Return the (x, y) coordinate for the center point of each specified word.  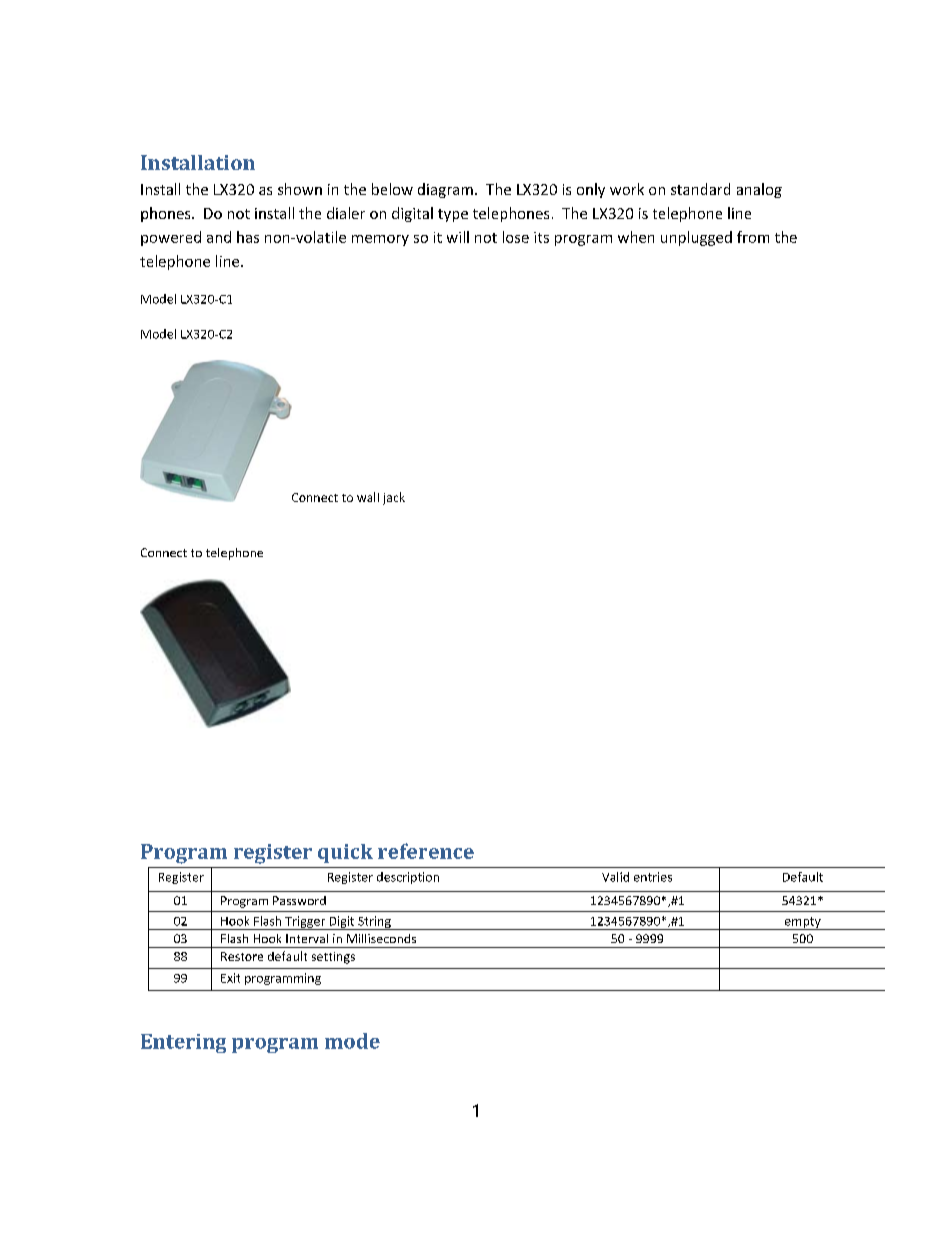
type (453, 215)
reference (426, 851)
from (753, 237)
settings (333, 958)
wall (368, 497)
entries (653, 877)
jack (394, 498)
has (248, 237)
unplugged (696, 238)
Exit (230, 978)
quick (345, 853)
